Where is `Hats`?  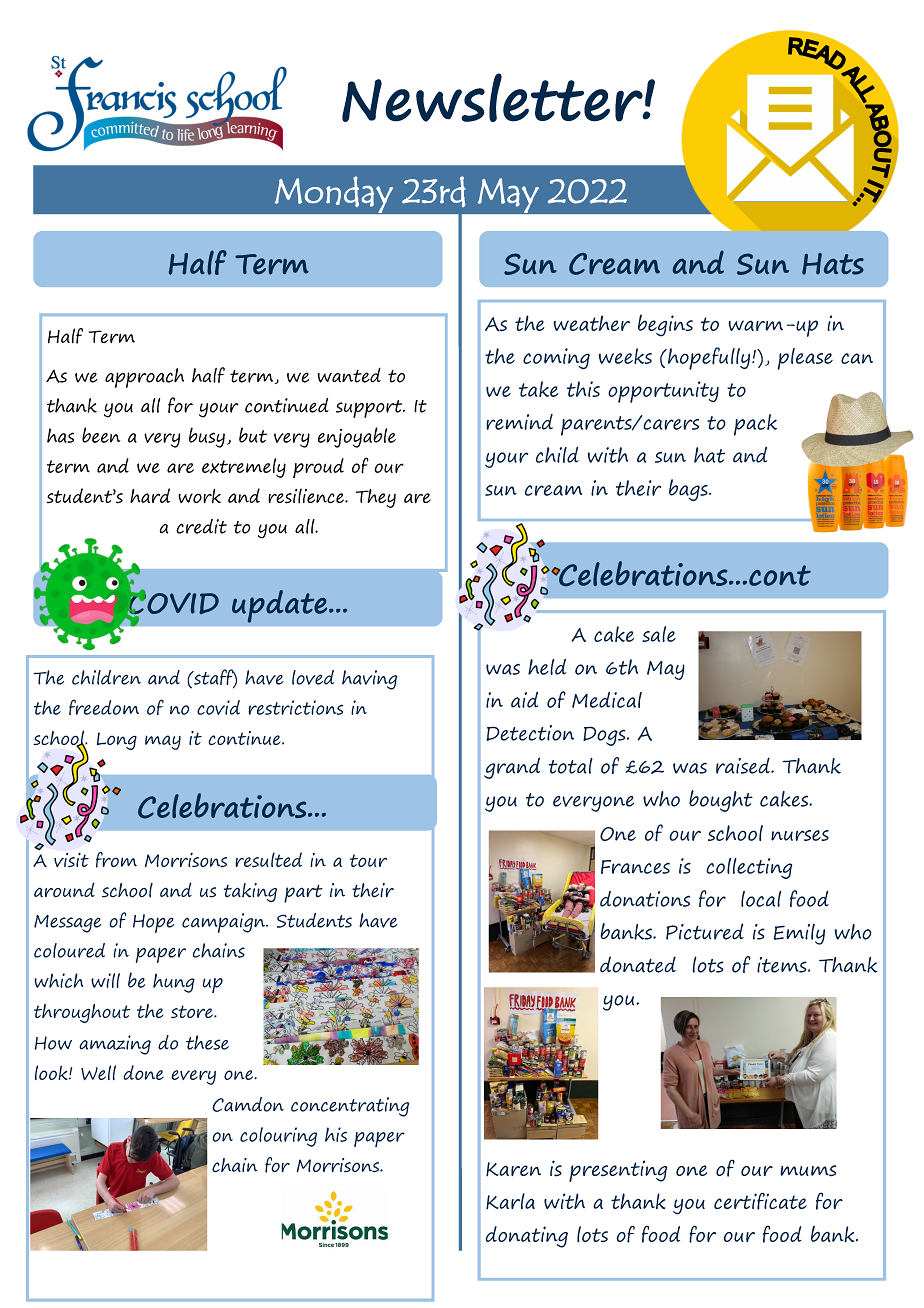 Hats is located at coordinates (833, 264).
